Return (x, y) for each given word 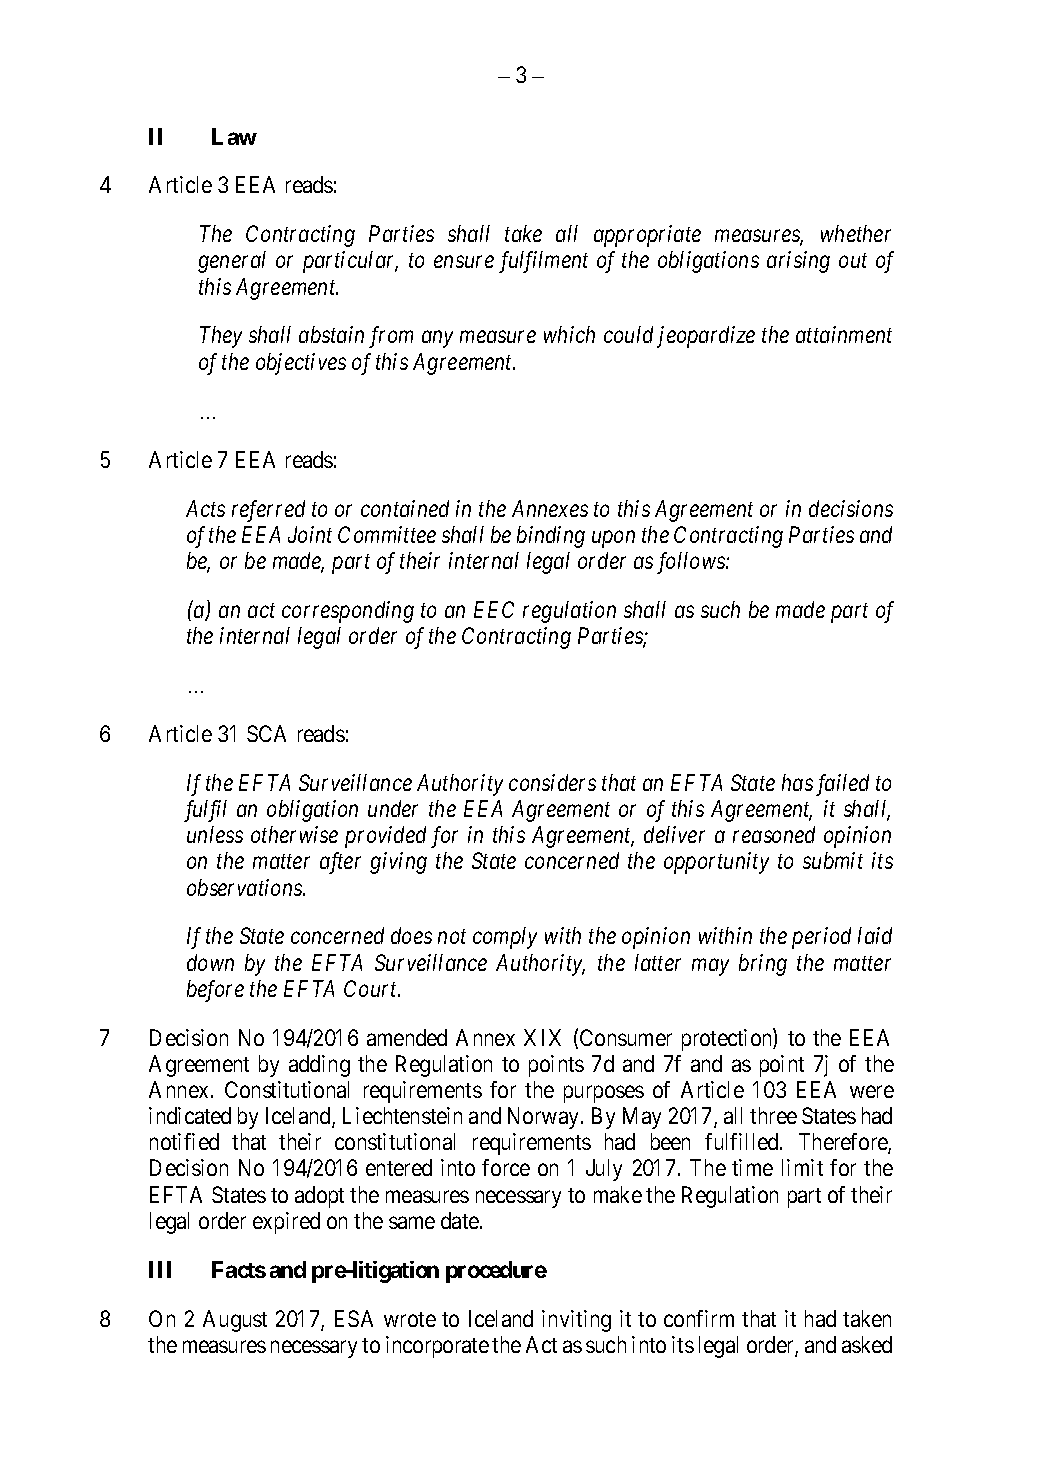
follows (692, 563)
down (210, 962)
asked (867, 1344)
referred (268, 511)
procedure (496, 1272)
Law (234, 136)
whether (856, 233)
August (235, 1321)
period (821, 938)
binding (551, 537)
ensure (464, 262)
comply (505, 938)
